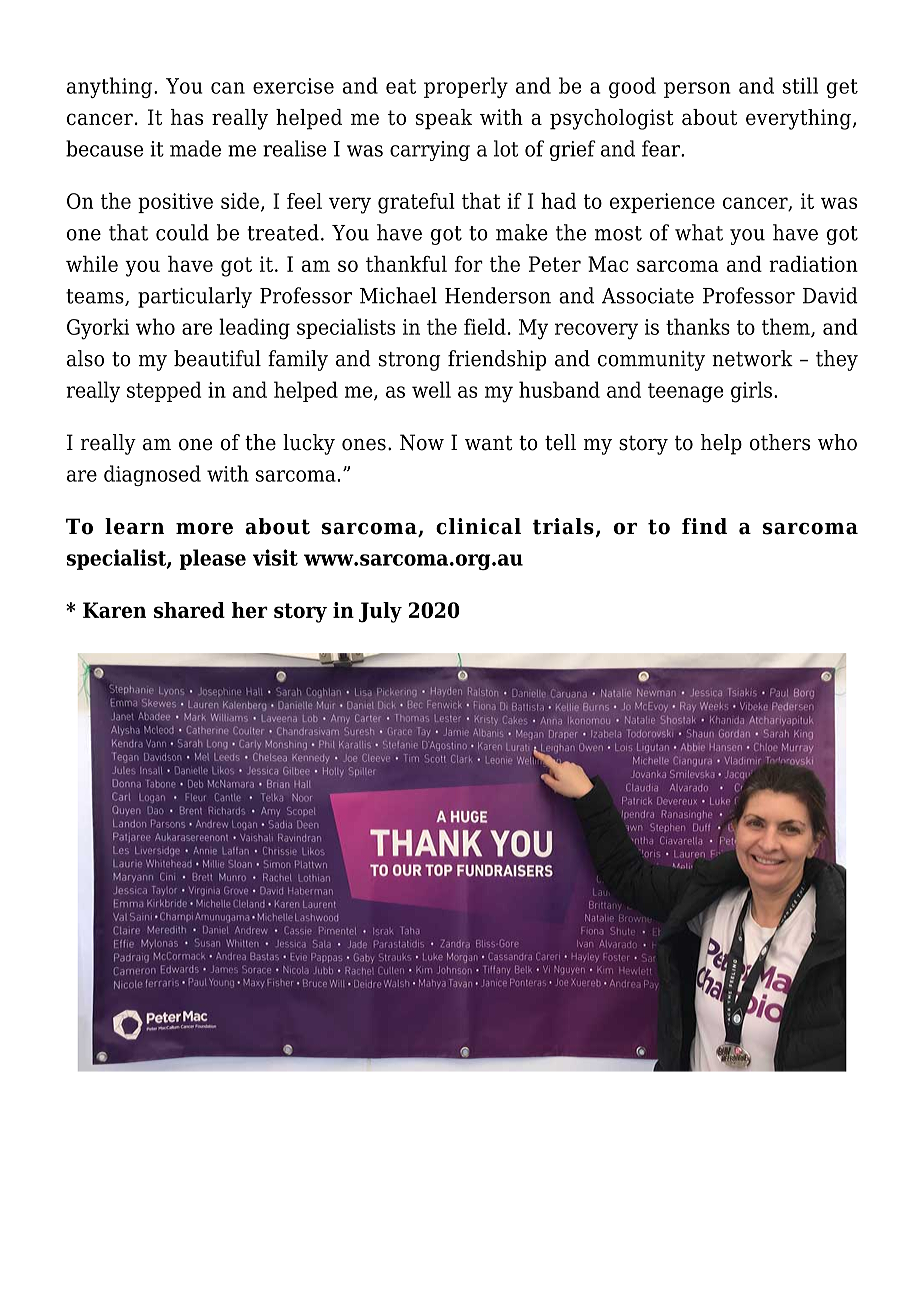 This screenshot has width=924, height=1308. Describe the element at coordinates (752, 358) in the screenshot. I see `network` at that location.
